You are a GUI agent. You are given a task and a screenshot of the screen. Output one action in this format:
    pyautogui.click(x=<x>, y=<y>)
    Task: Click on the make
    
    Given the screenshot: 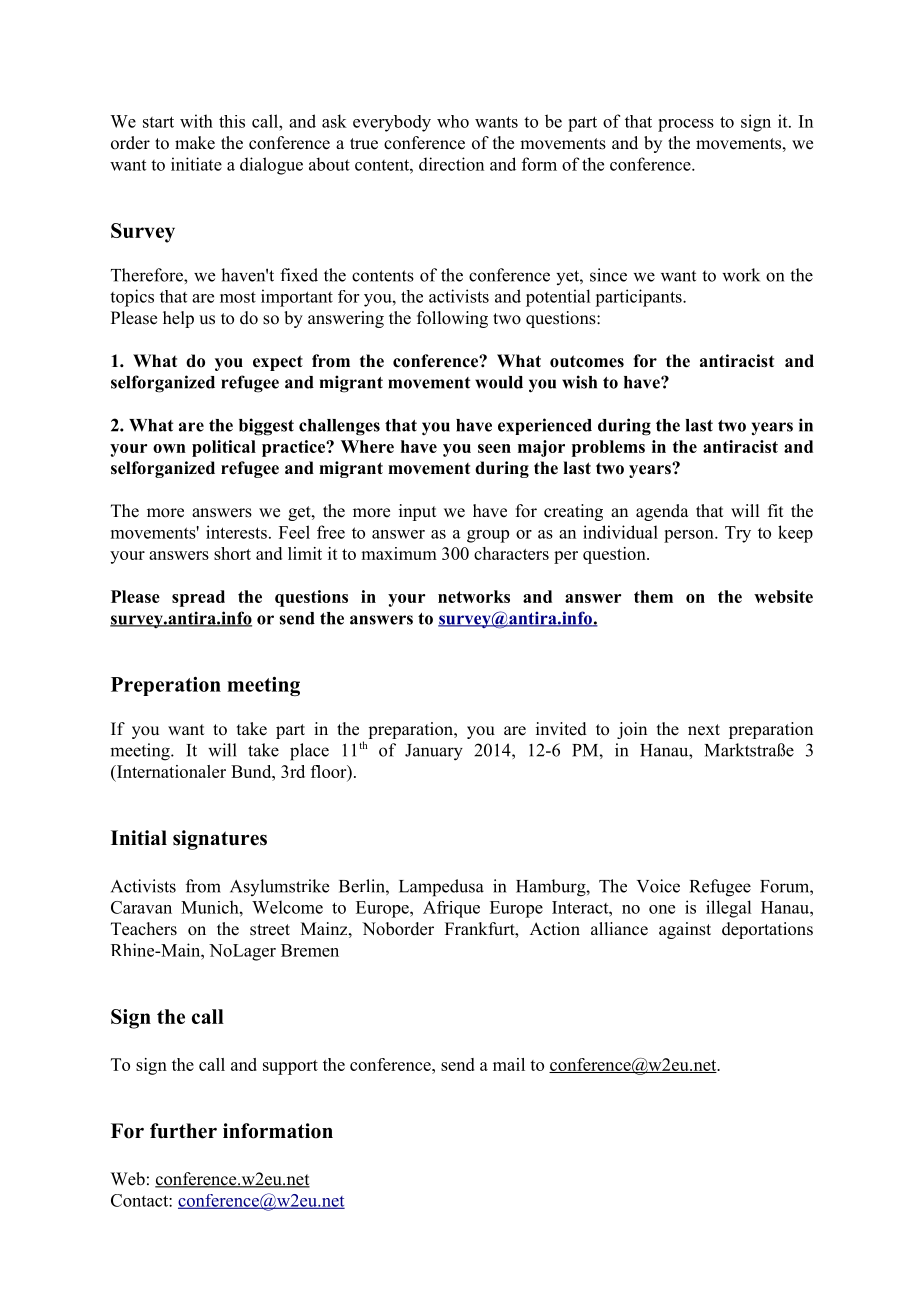 What is the action you would take?
    pyautogui.click(x=195, y=143)
